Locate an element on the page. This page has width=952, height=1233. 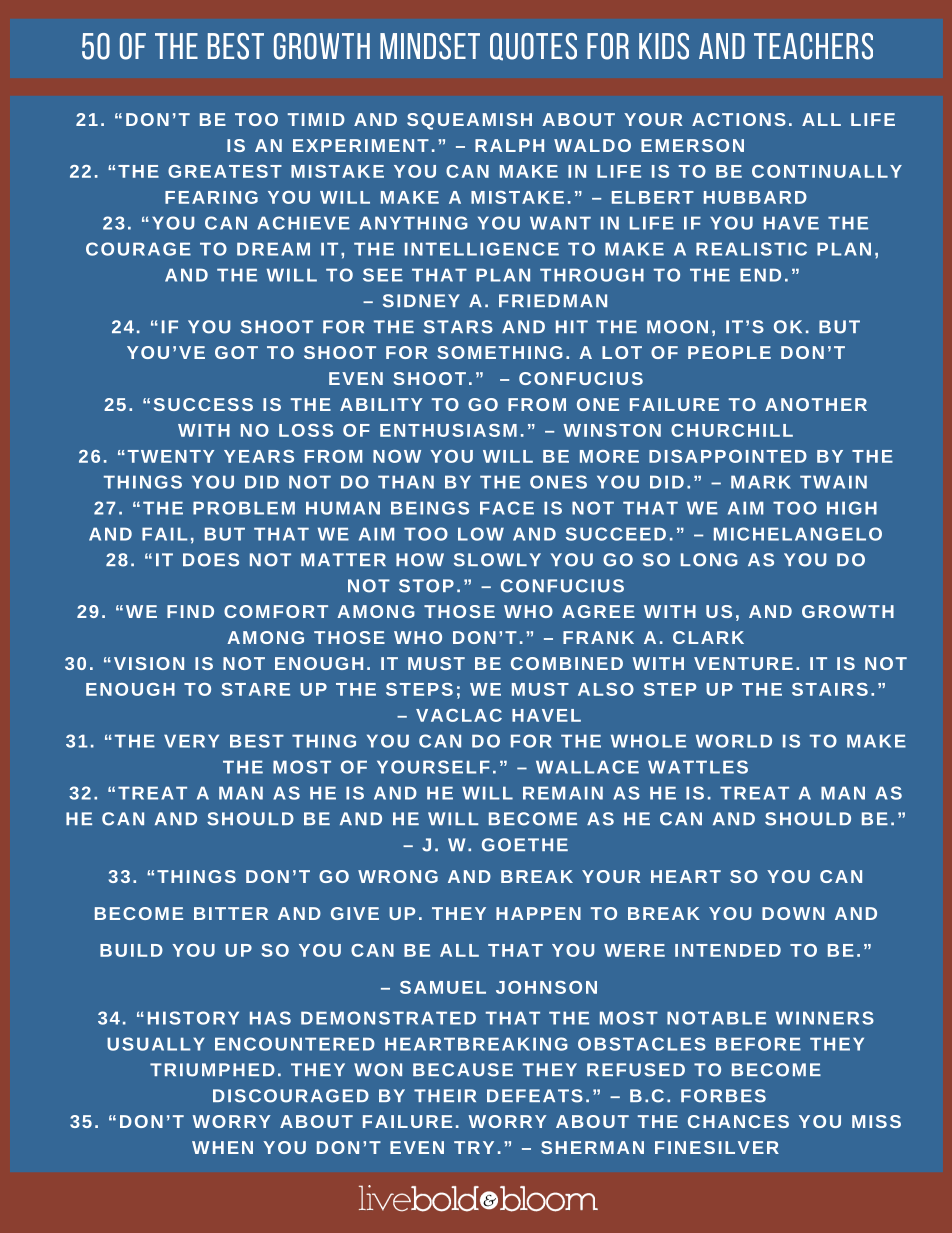
TIMID is located at coordinates (316, 119).
